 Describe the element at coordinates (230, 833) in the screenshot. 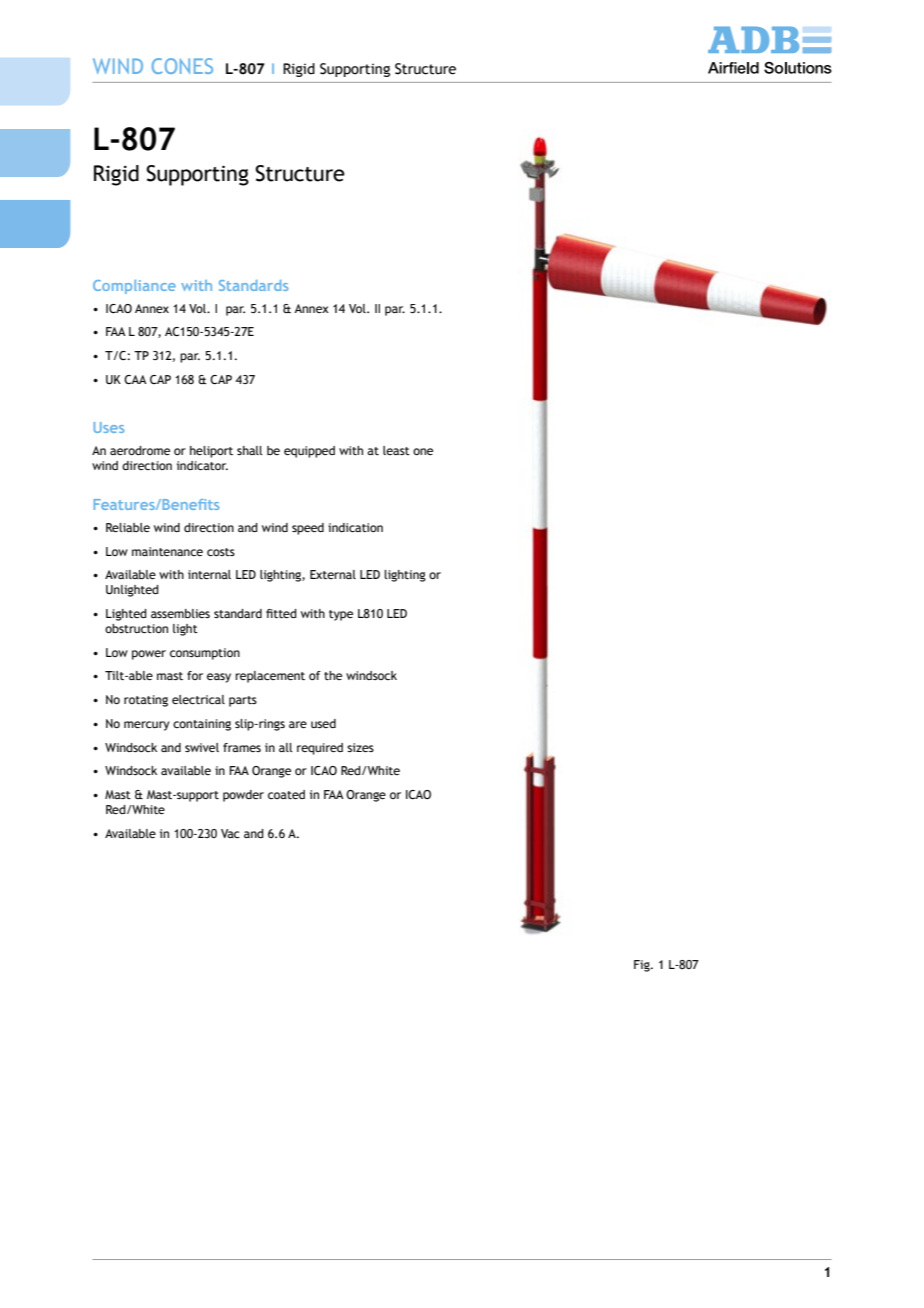

I see `Vac` at that location.
